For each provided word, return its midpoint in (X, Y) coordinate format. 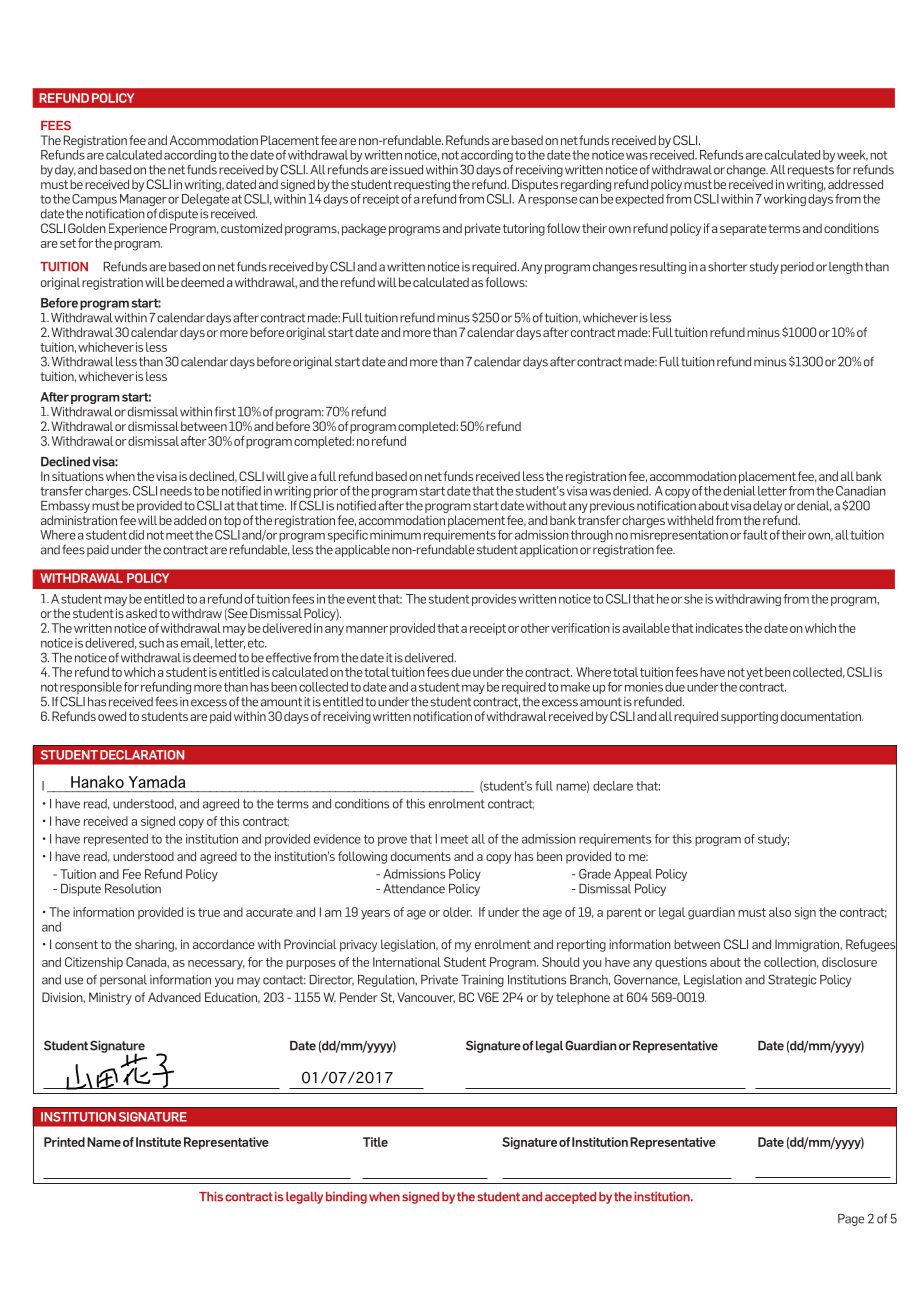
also (780, 912)
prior (326, 492)
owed (112, 716)
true (209, 912)
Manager (143, 201)
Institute (158, 1142)
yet (754, 674)
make (575, 687)
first (225, 411)
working (785, 200)
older (457, 912)
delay (767, 507)
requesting (422, 185)
